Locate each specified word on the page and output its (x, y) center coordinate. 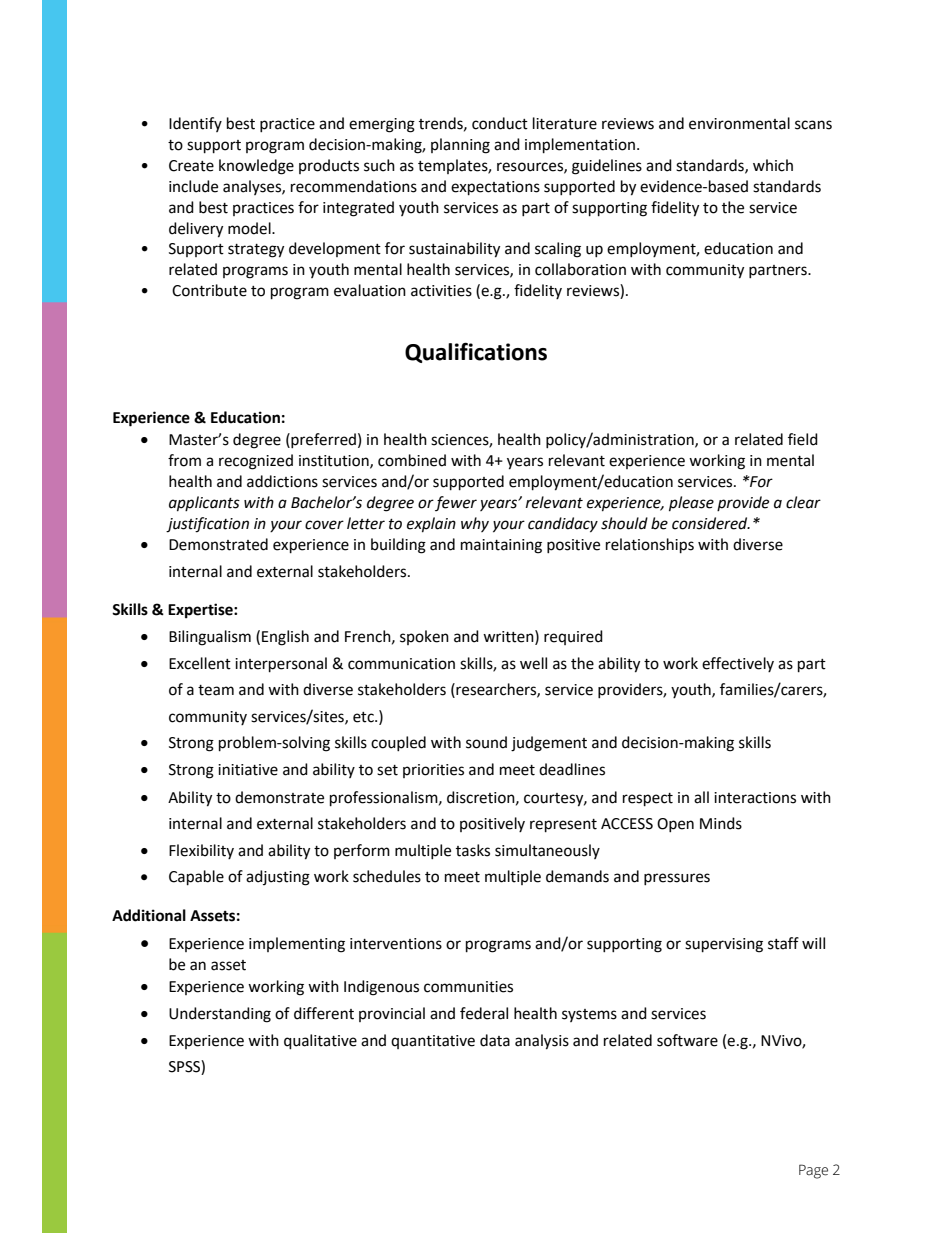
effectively (738, 664)
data (495, 1040)
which (773, 165)
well (533, 663)
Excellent (200, 663)
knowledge (256, 167)
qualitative (320, 1042)
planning (460, 146)
